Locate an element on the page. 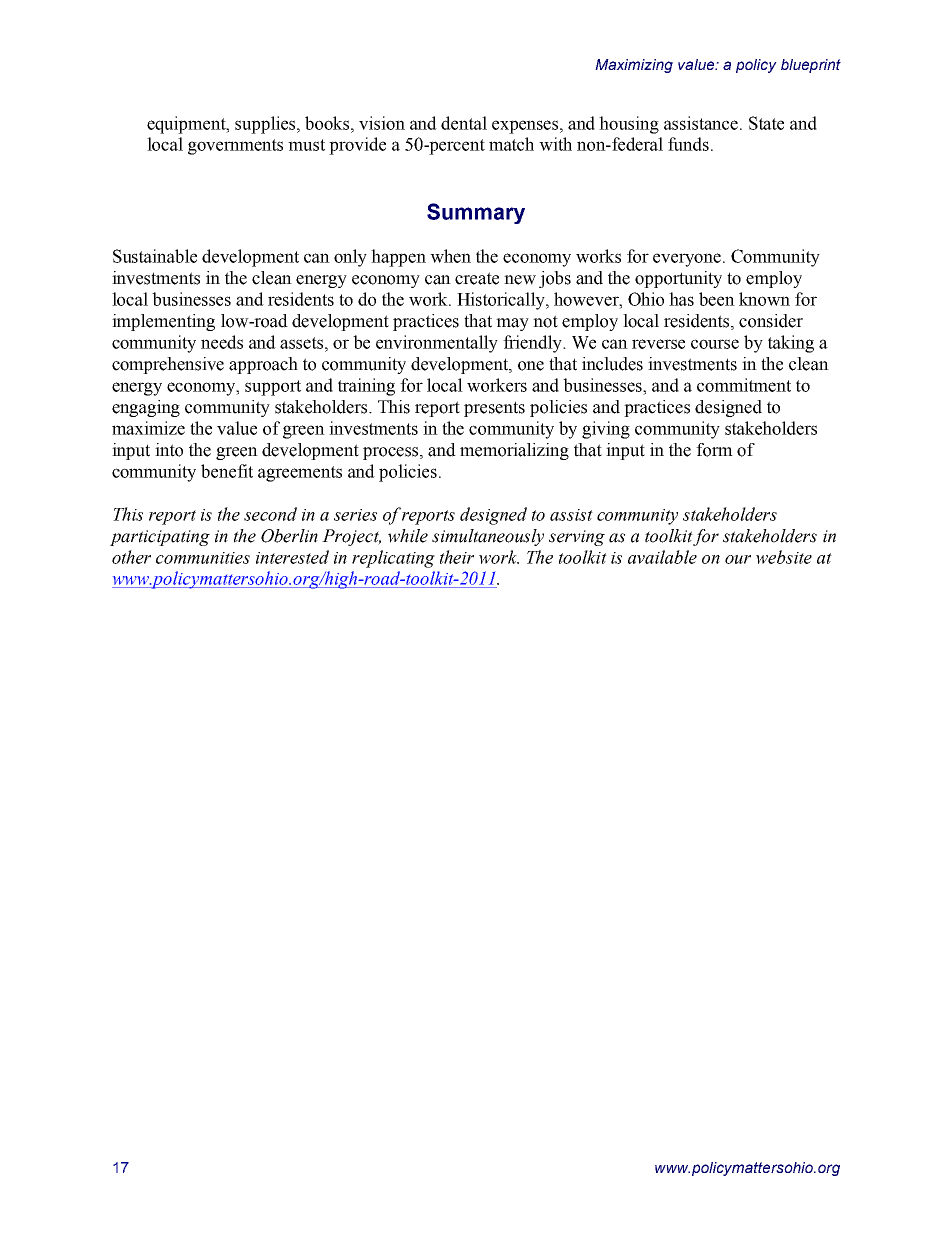 This document has width=952, height=1233. simultaneously is located at coordinates (488, 537).
